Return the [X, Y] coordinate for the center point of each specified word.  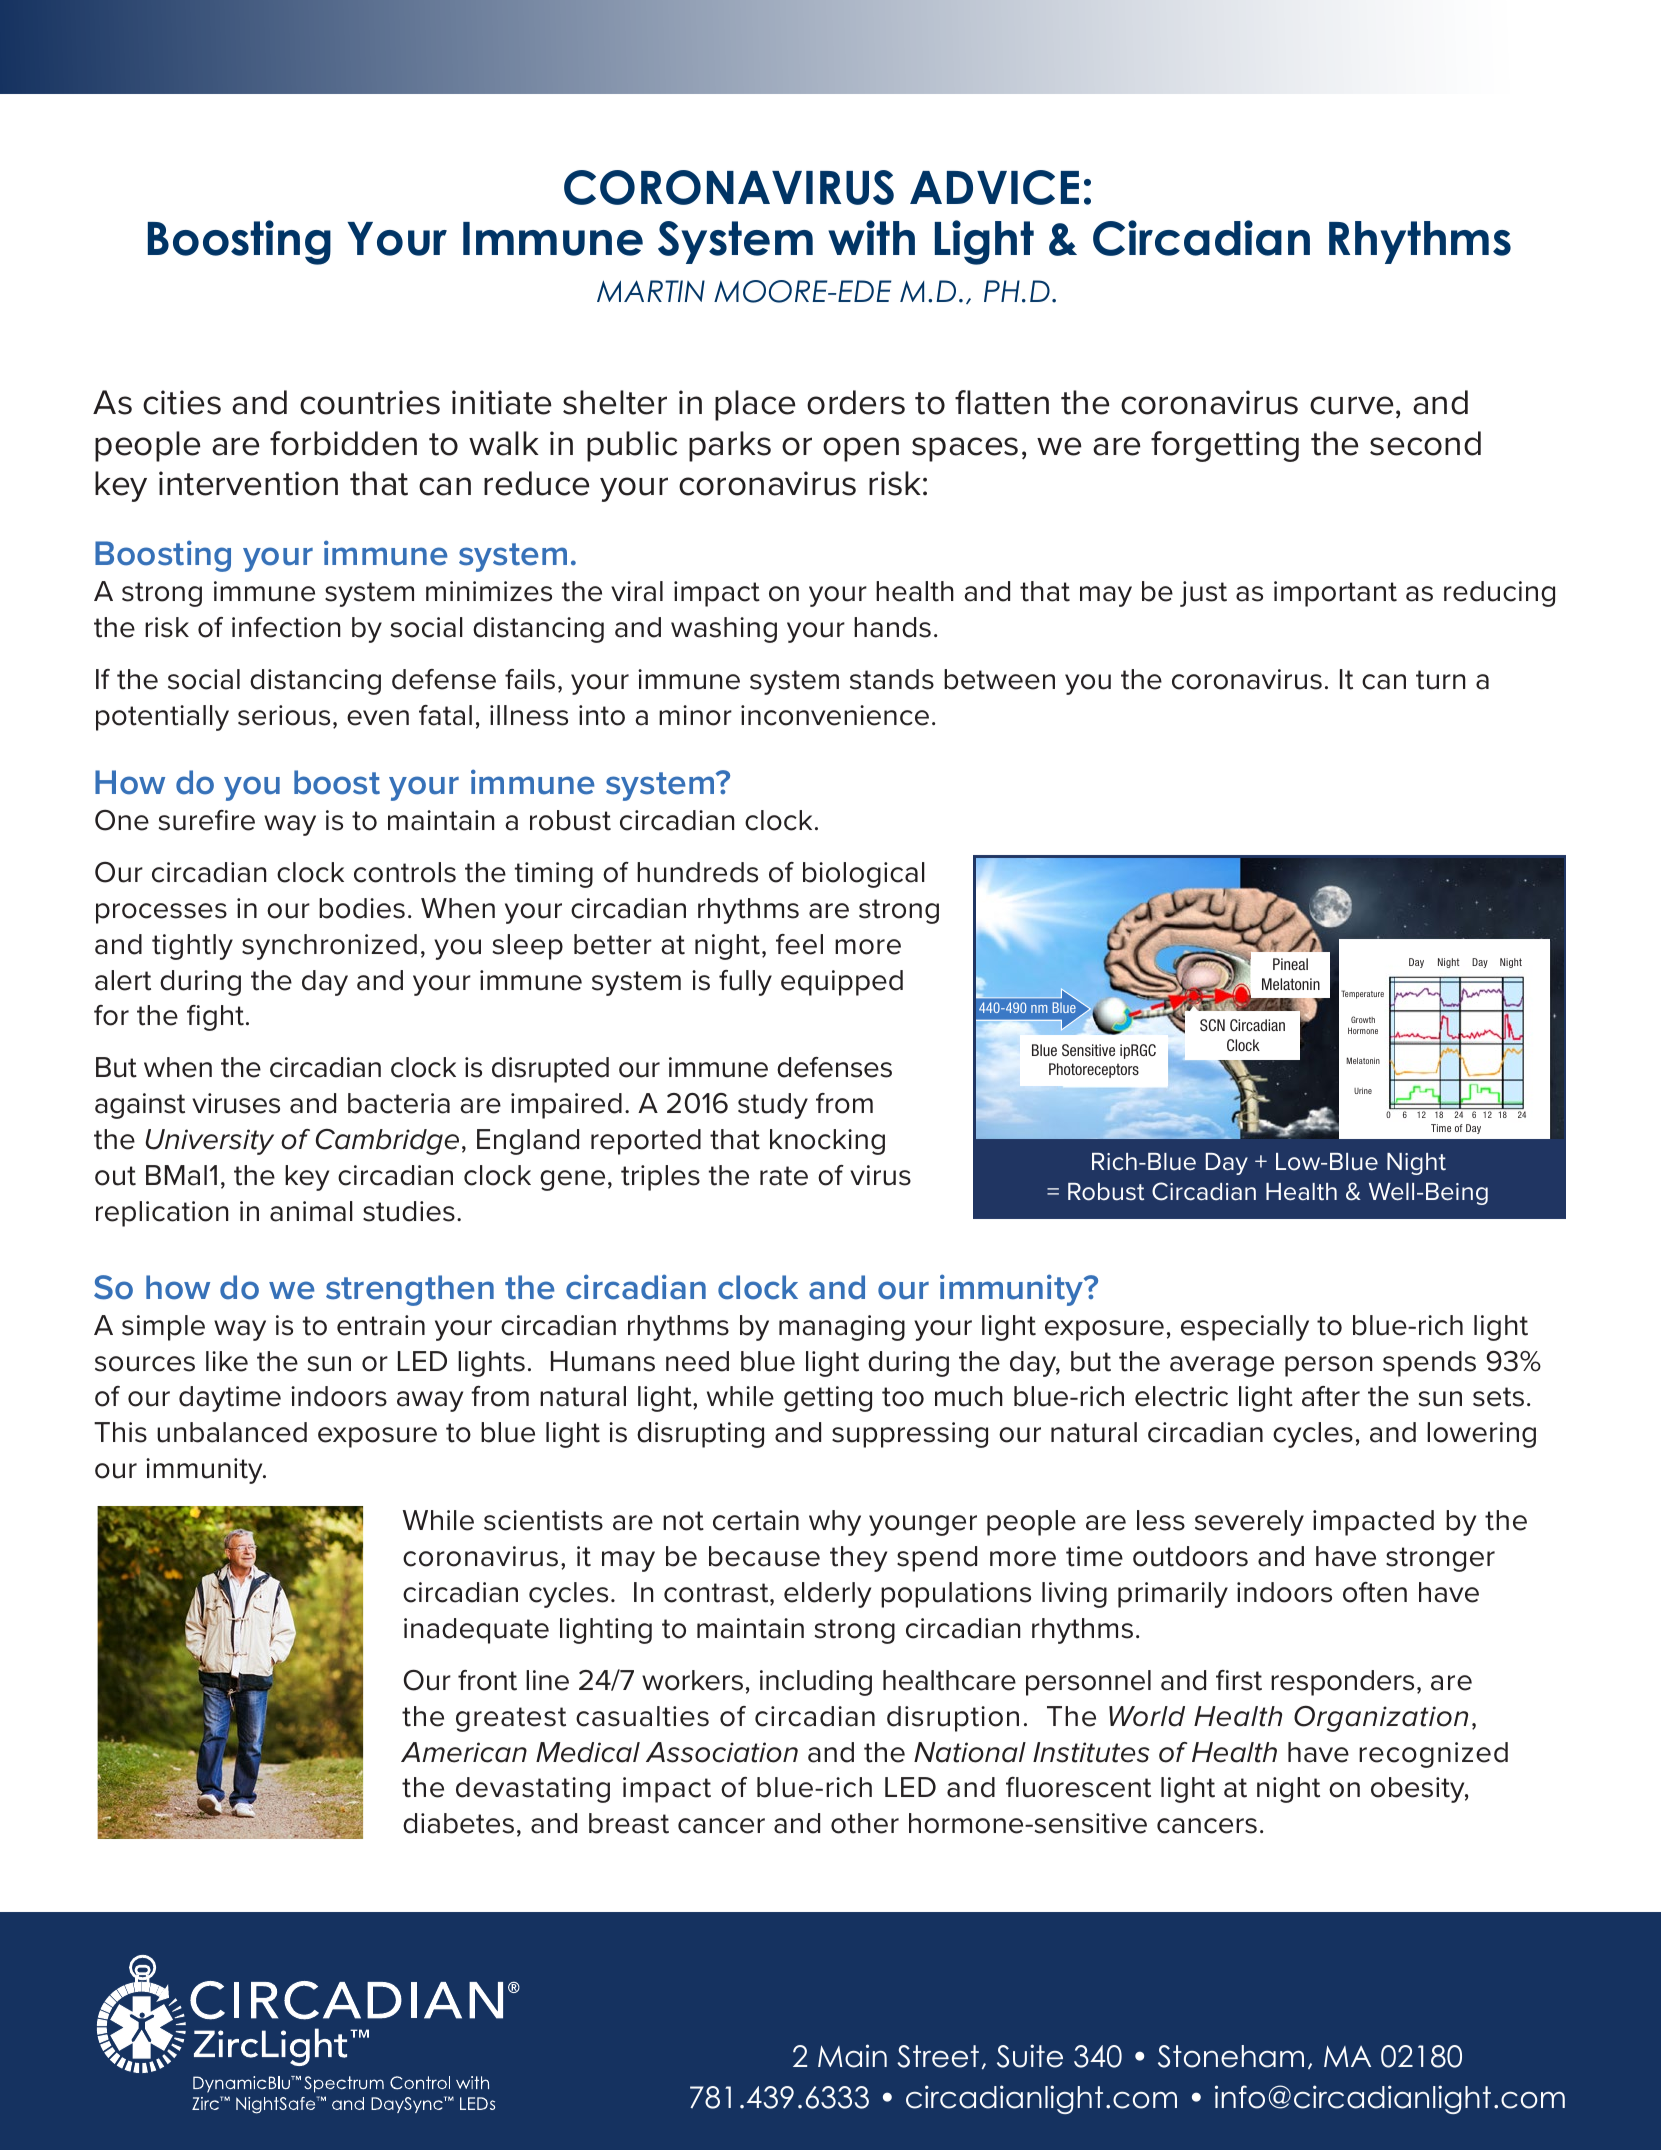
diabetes [458, 1823]
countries [370, 402]
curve [1351, 405]
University [210, 1142]
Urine [1363, 1091]
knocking [827, 1142]
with [871, 237]
